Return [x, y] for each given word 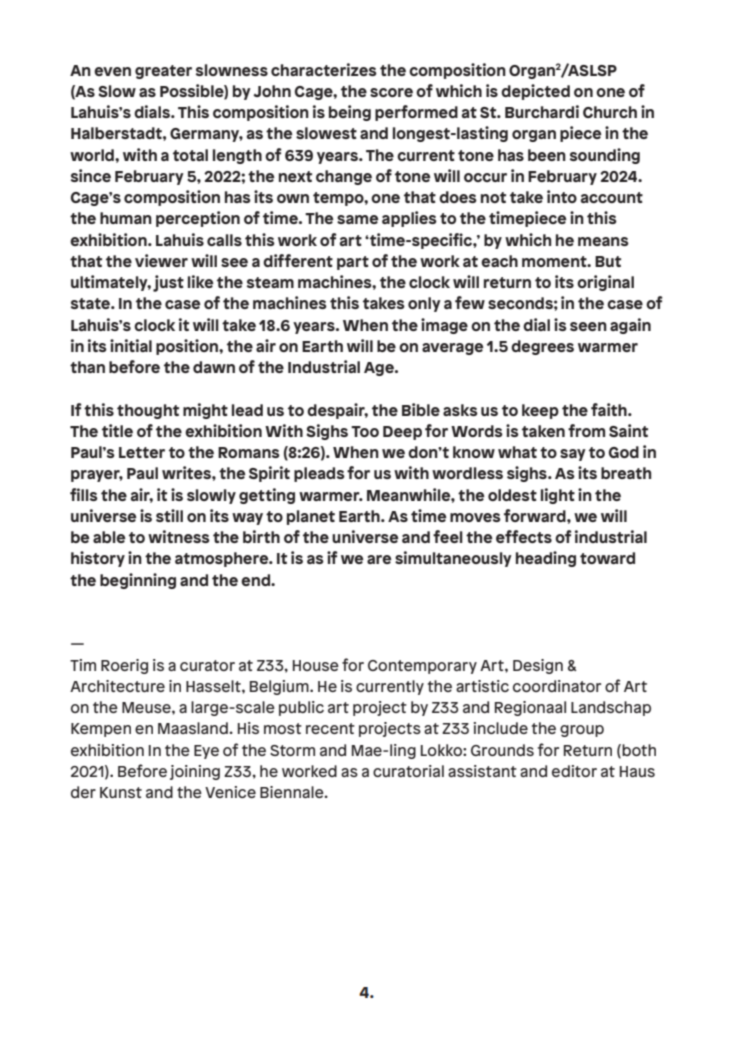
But [608, 261]
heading [546, 559]
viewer [161, 260]
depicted [535, 92]
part [353, 263]
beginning [138, 581]
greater [163, 72]
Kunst [121, 792]
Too [365, 431]
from [586, 430]
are [379, 559]
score [391, 92]
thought [148, 411]
